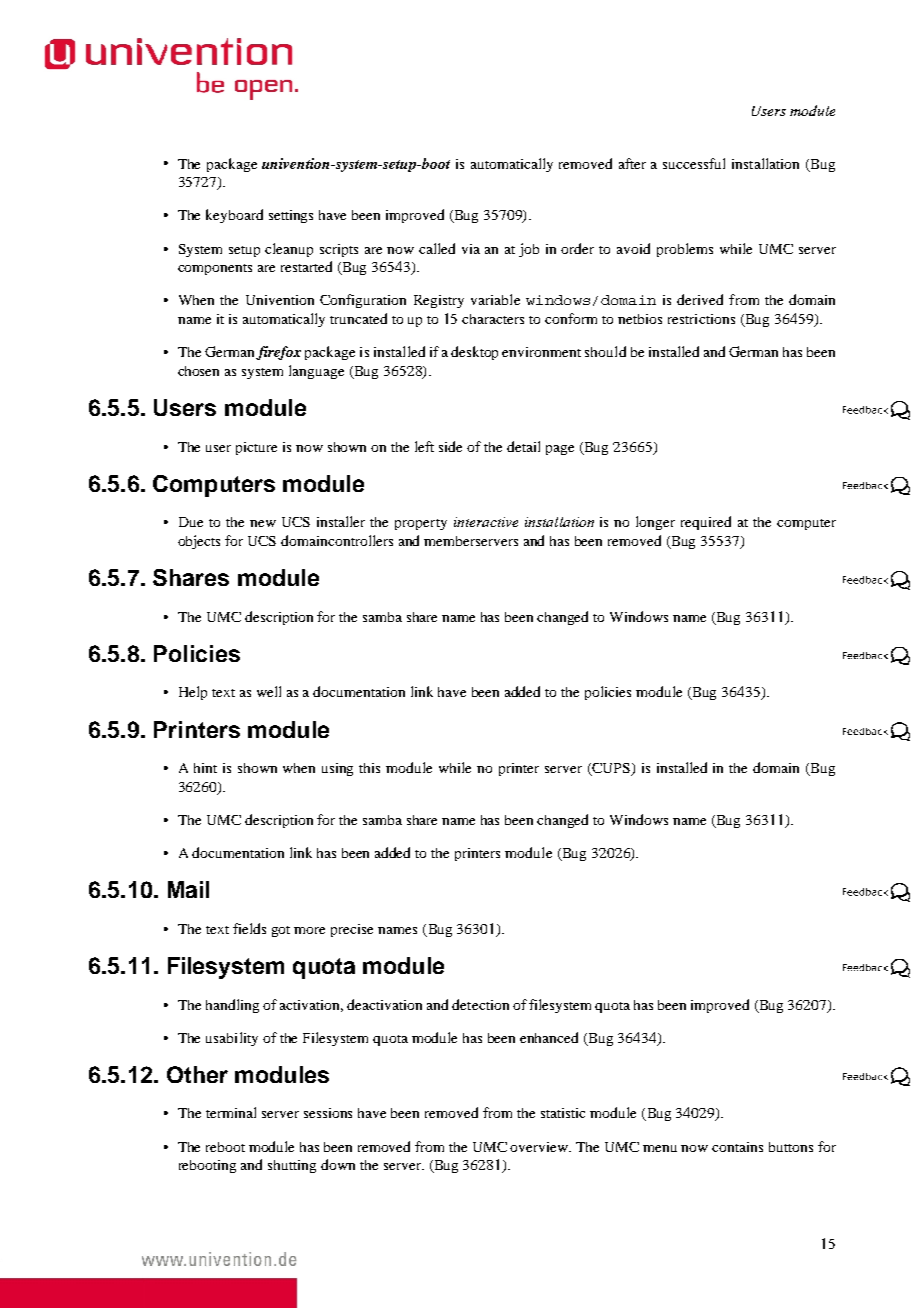 This screenshot has width=924, height=1308. I want to click on terminal, so click(231, 1112).
